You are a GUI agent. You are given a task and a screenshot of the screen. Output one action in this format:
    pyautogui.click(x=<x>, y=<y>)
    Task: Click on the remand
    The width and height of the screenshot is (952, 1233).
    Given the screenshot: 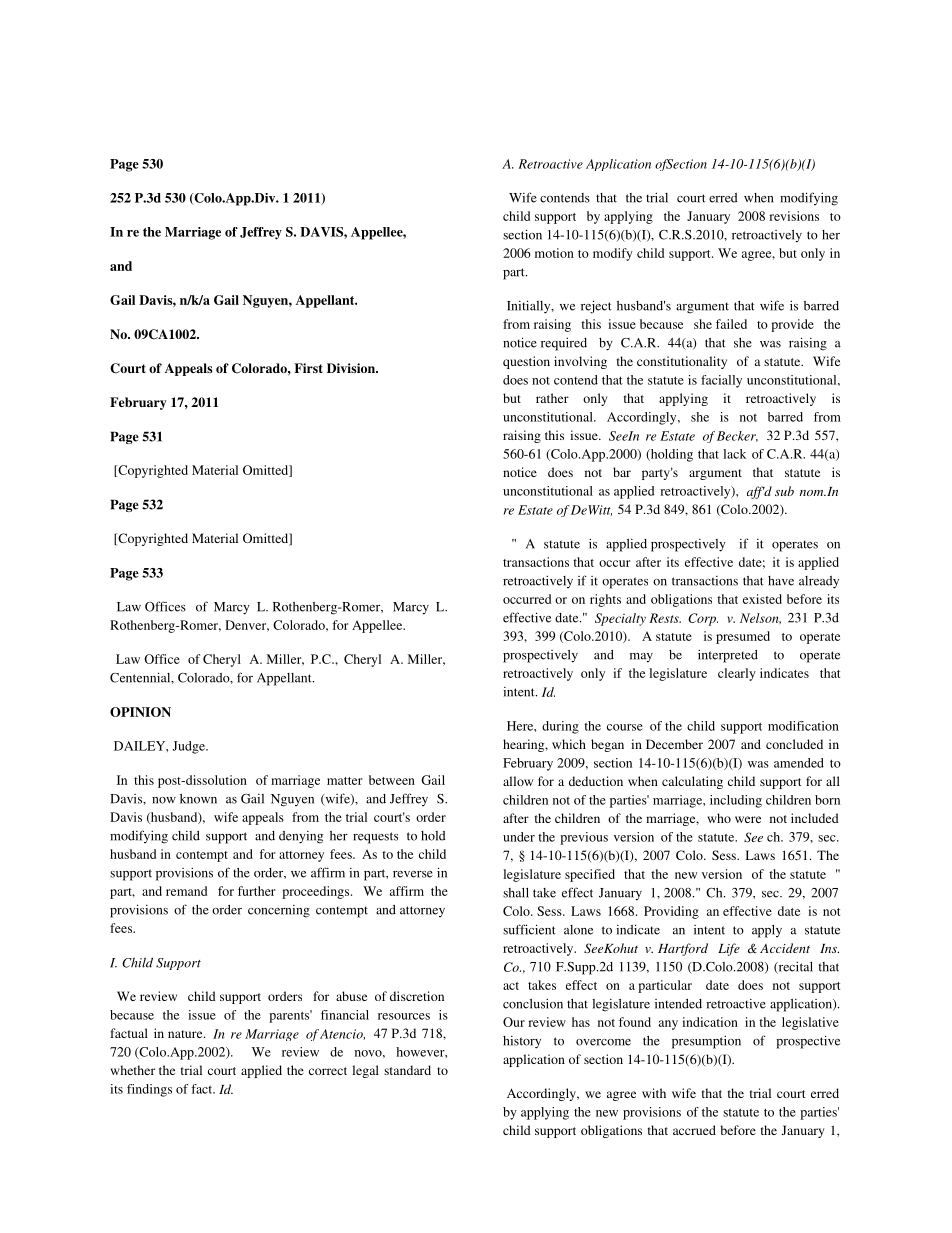 What is the action you would take?
    pyautogui.click(x=186, y=891)
